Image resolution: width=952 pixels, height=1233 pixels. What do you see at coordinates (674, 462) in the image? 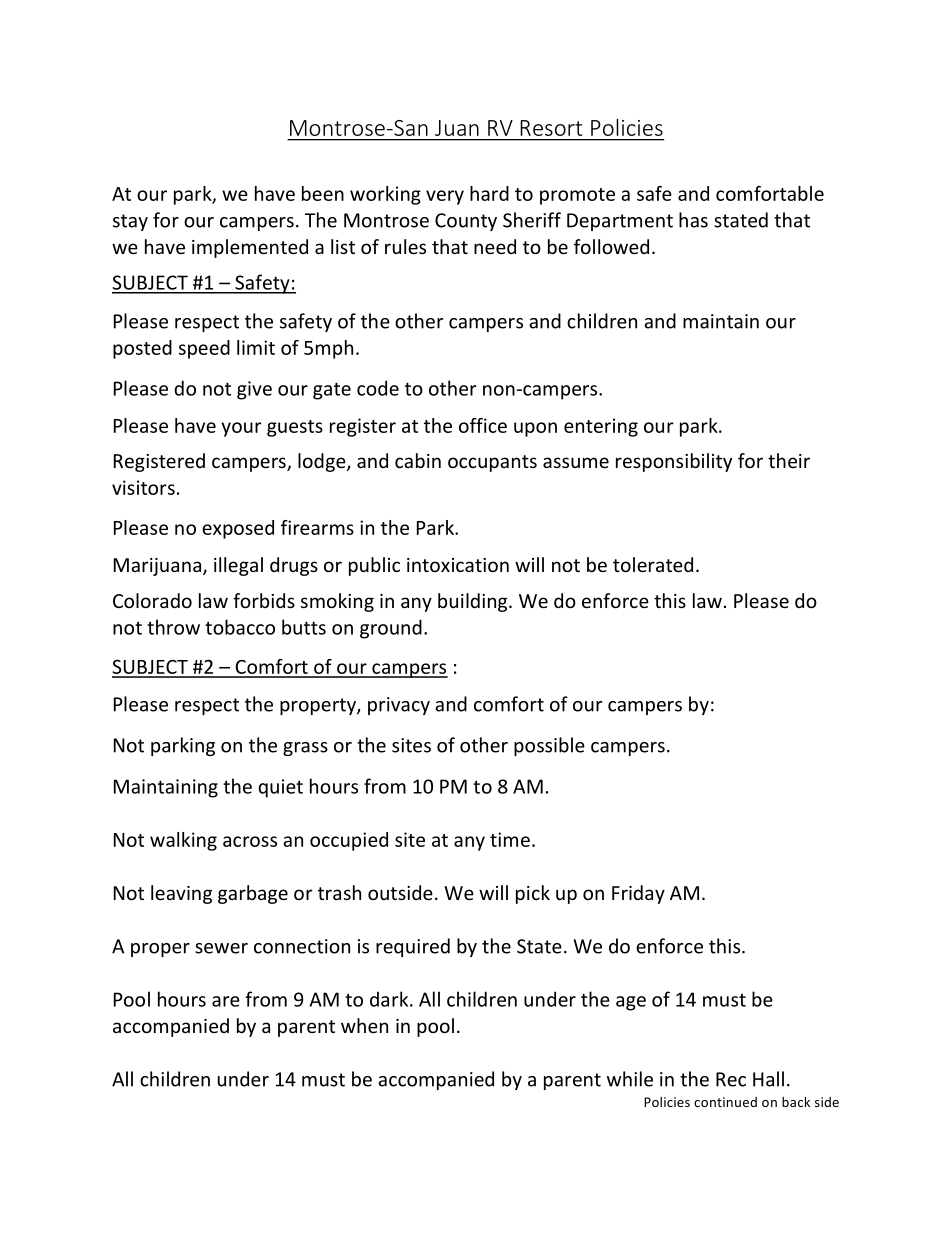
I see `responsibility` at bounding box center [674, 462].
